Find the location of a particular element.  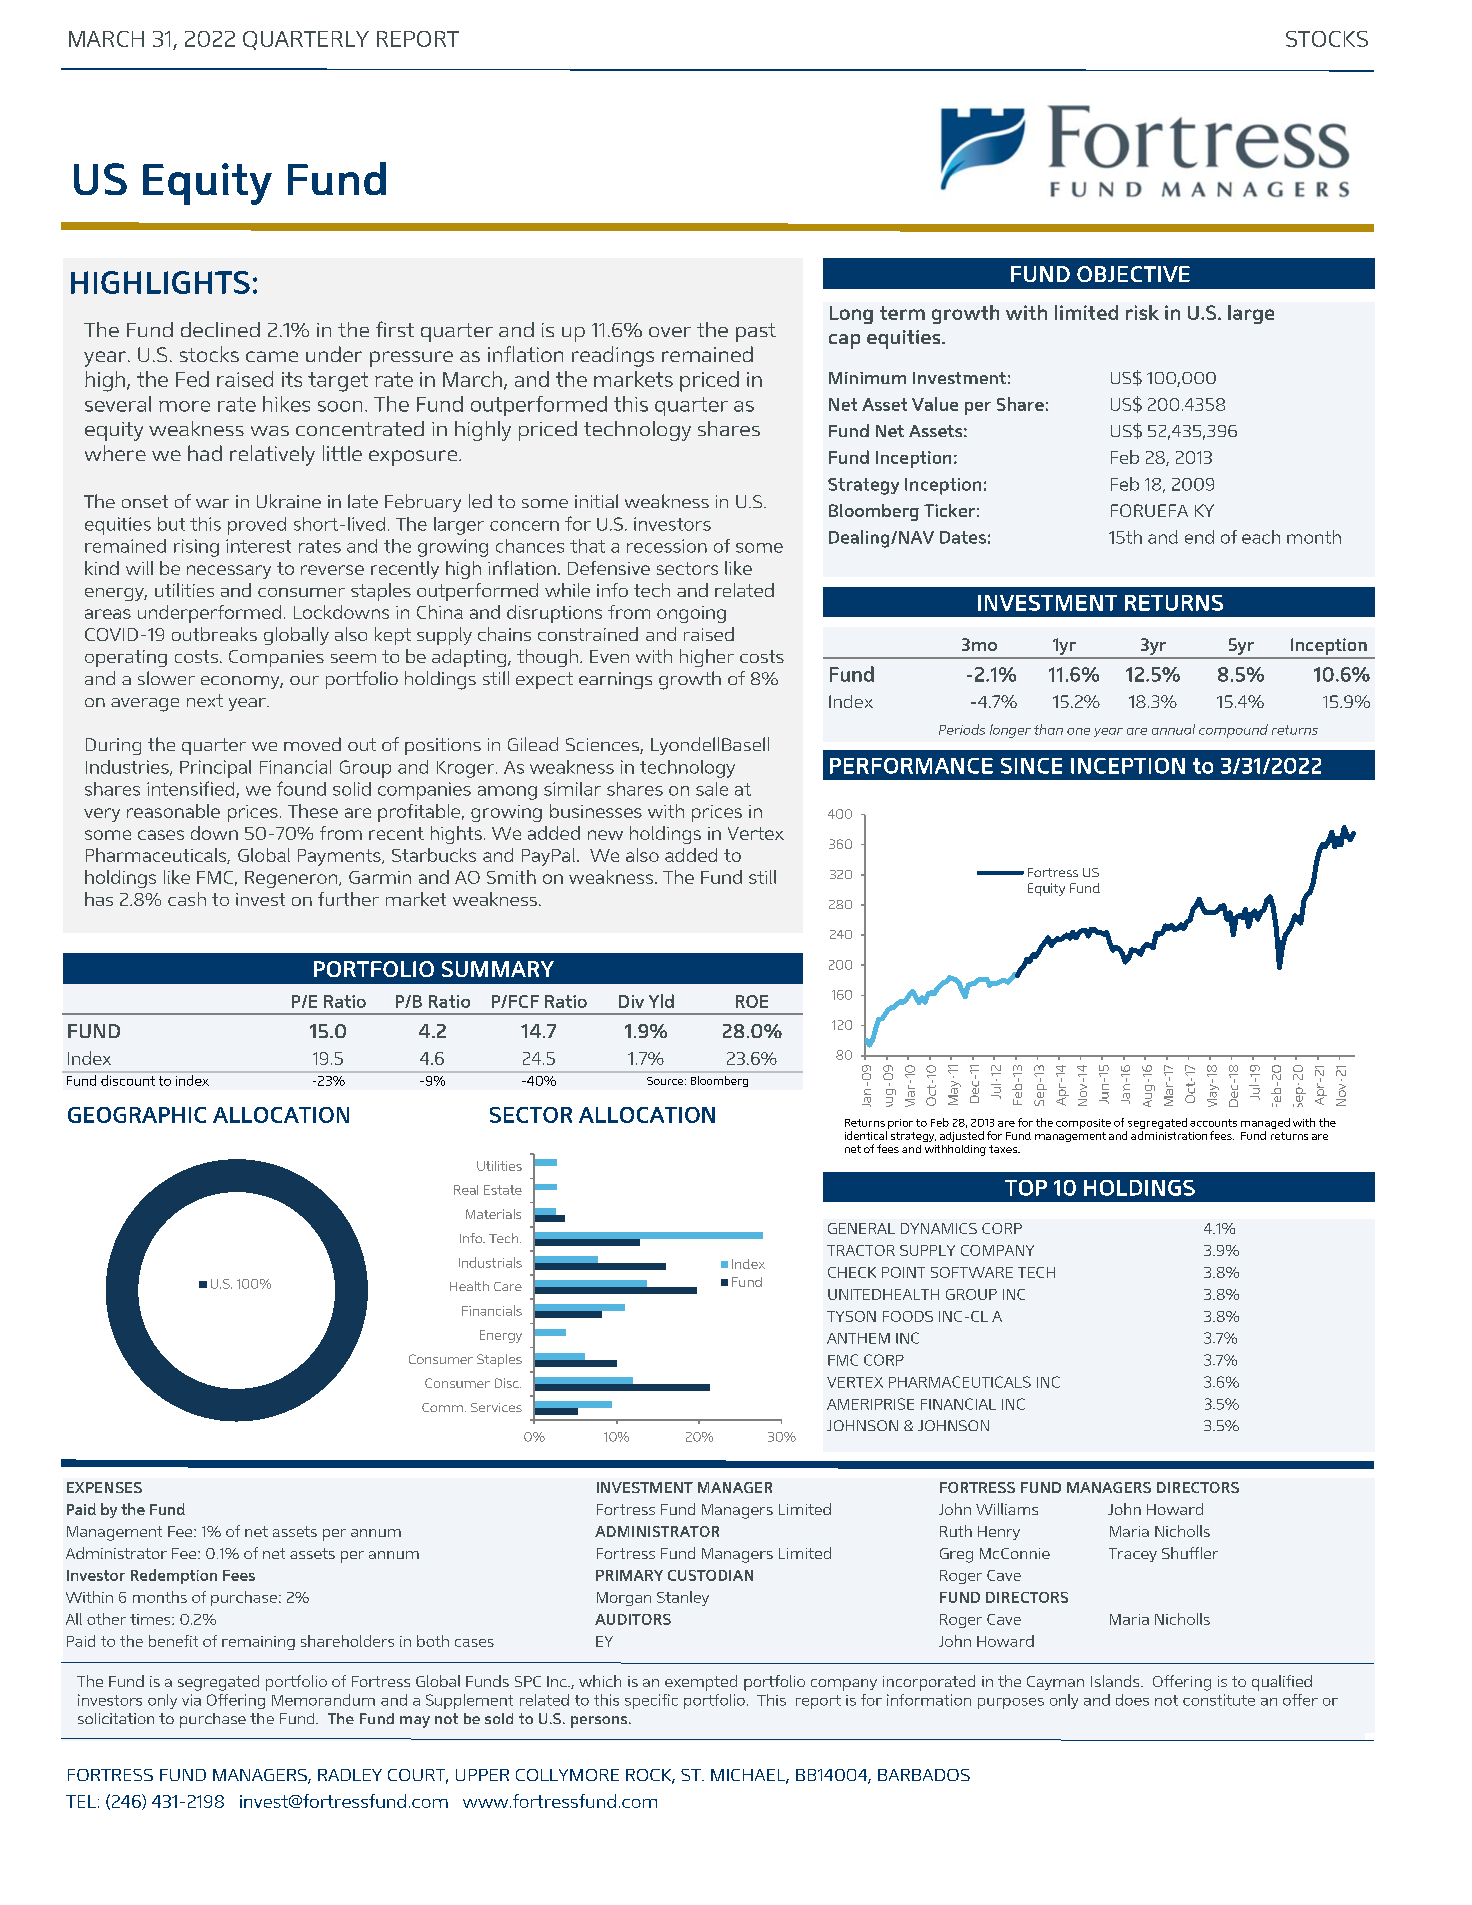

annual is located at coordinates (1173, 729).
